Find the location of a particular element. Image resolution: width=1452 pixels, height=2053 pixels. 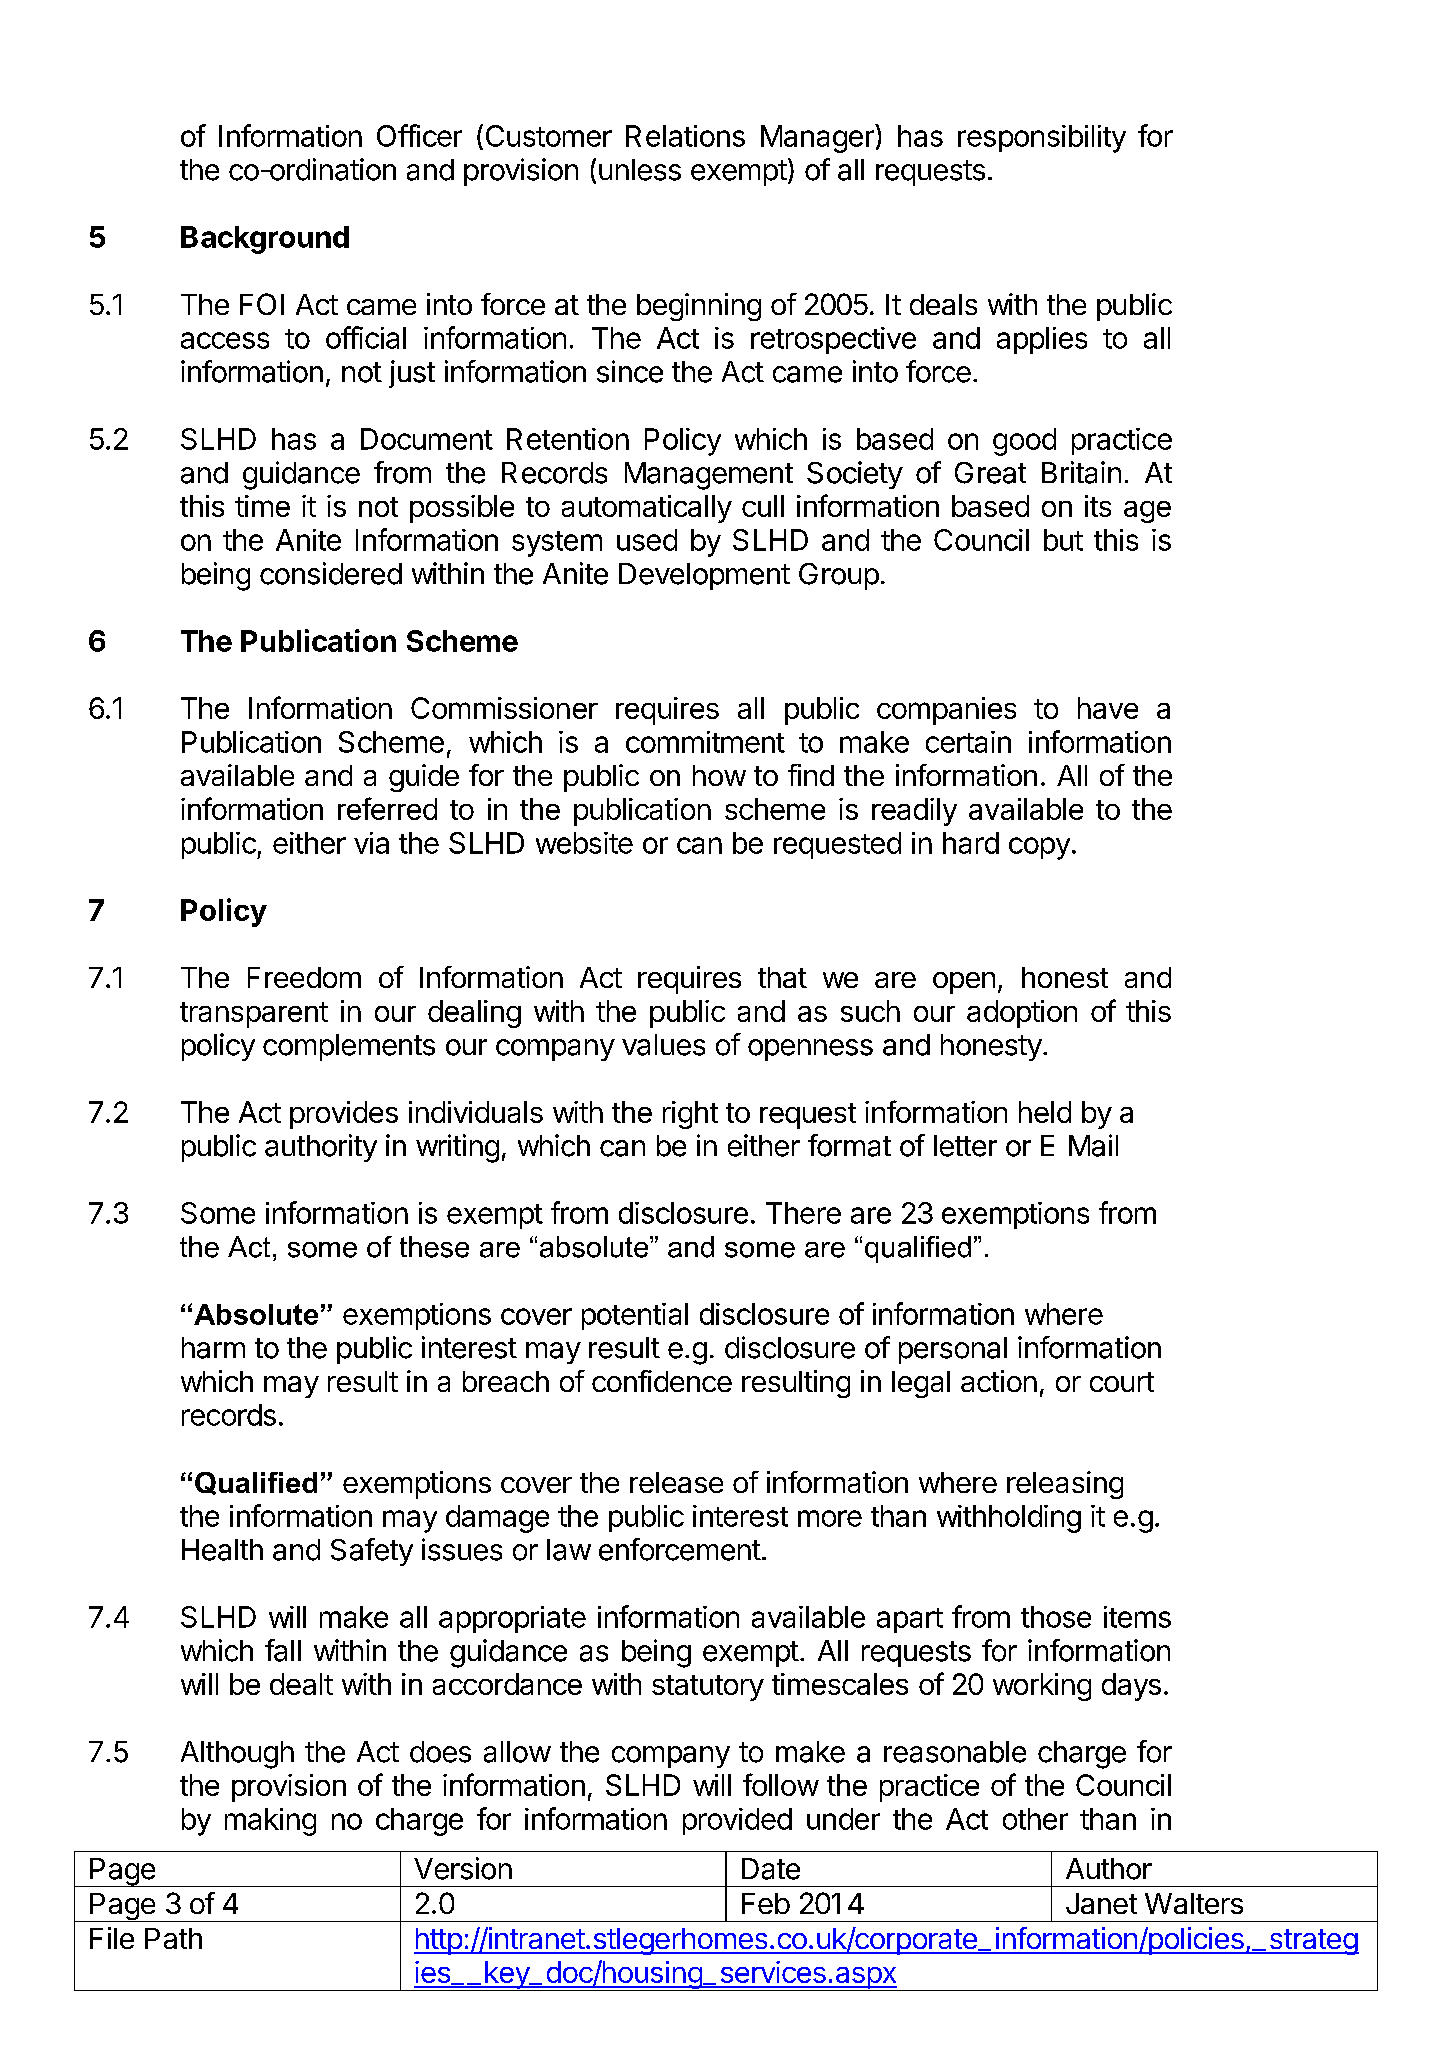

unless is located at coordinates (640, 170).
